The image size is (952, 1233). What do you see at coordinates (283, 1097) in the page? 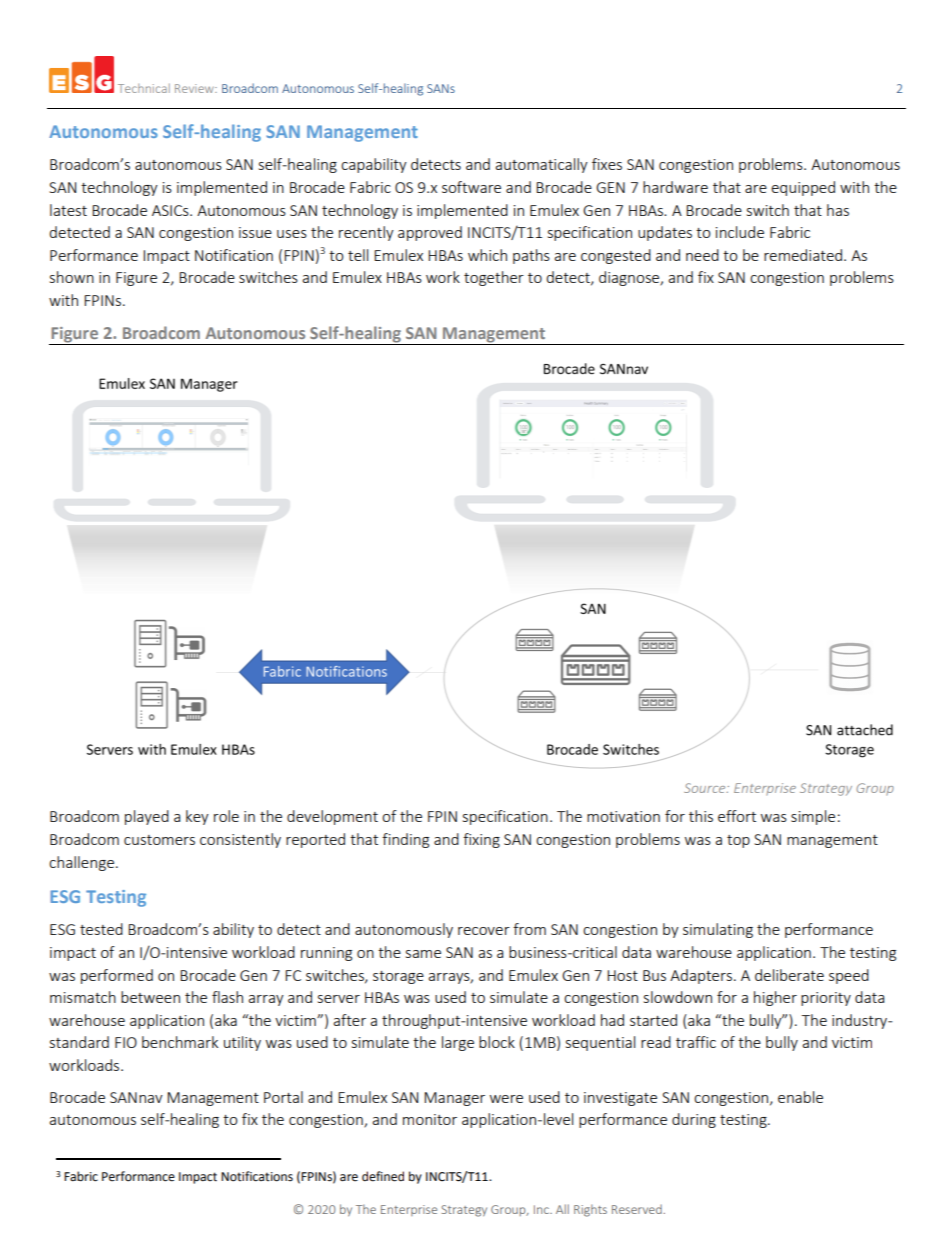
I see `Portal` at bounding box center [283, 1097].
